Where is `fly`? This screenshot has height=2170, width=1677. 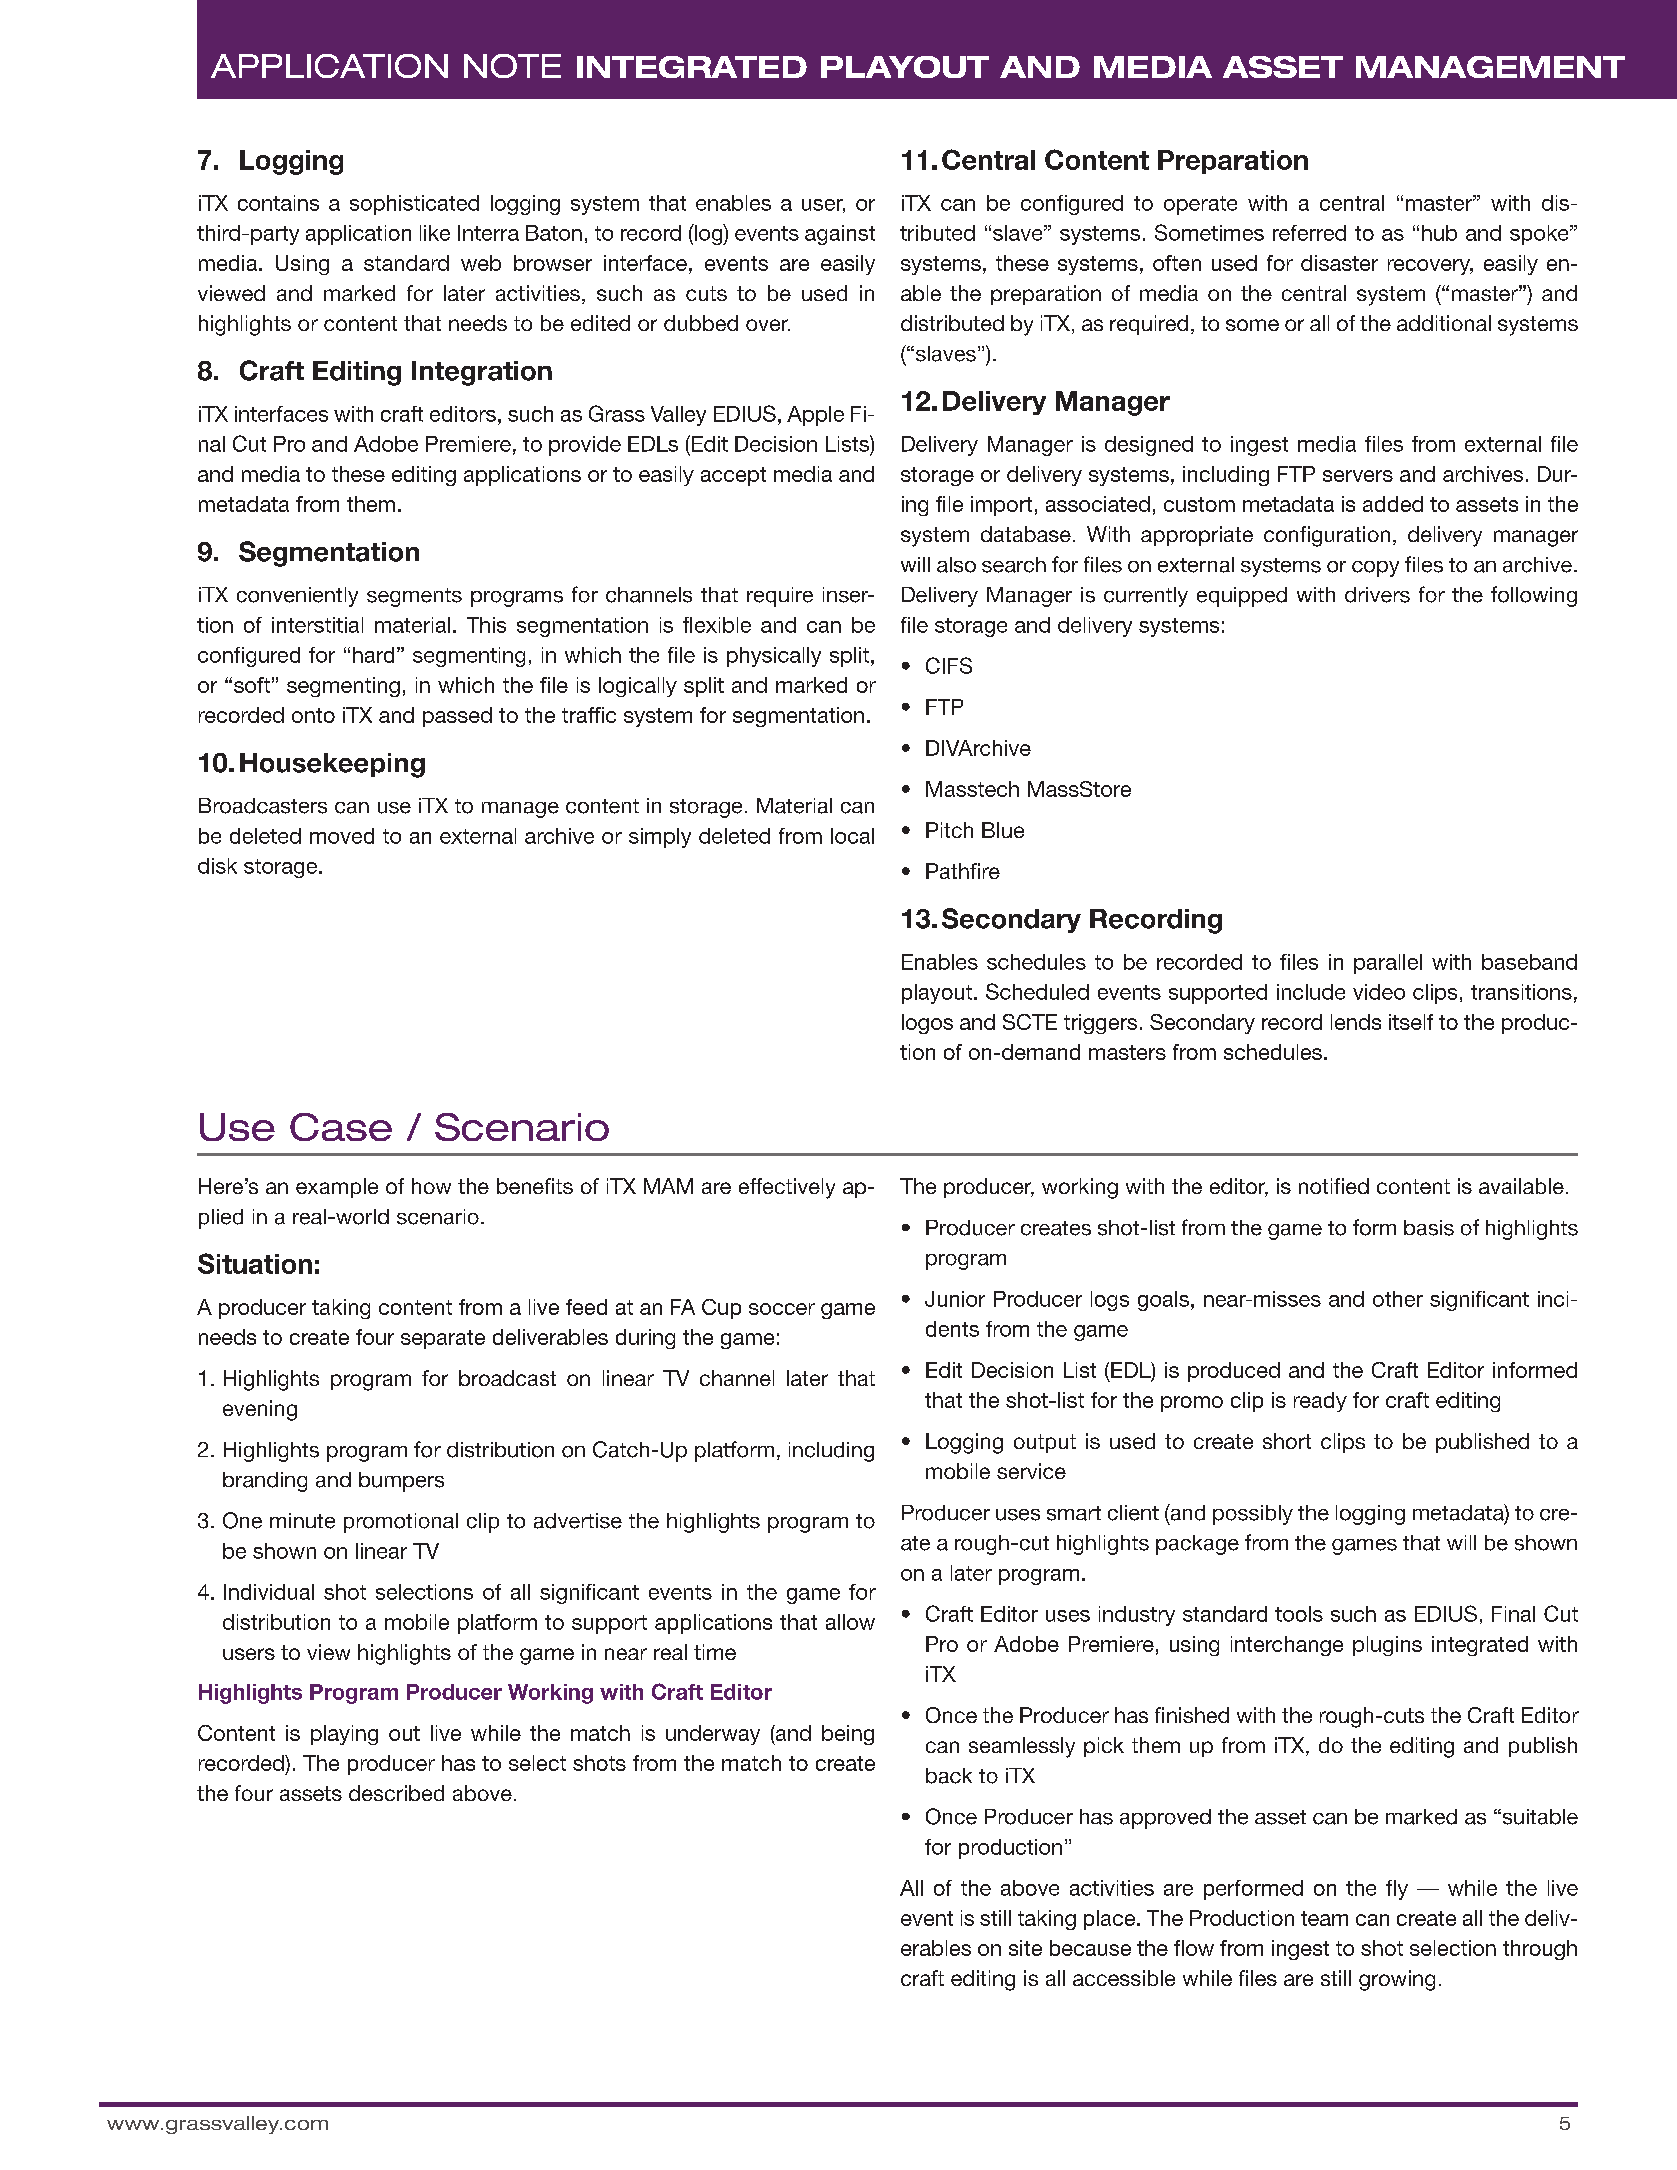 fly is located at coordinates (1397, 1890).
